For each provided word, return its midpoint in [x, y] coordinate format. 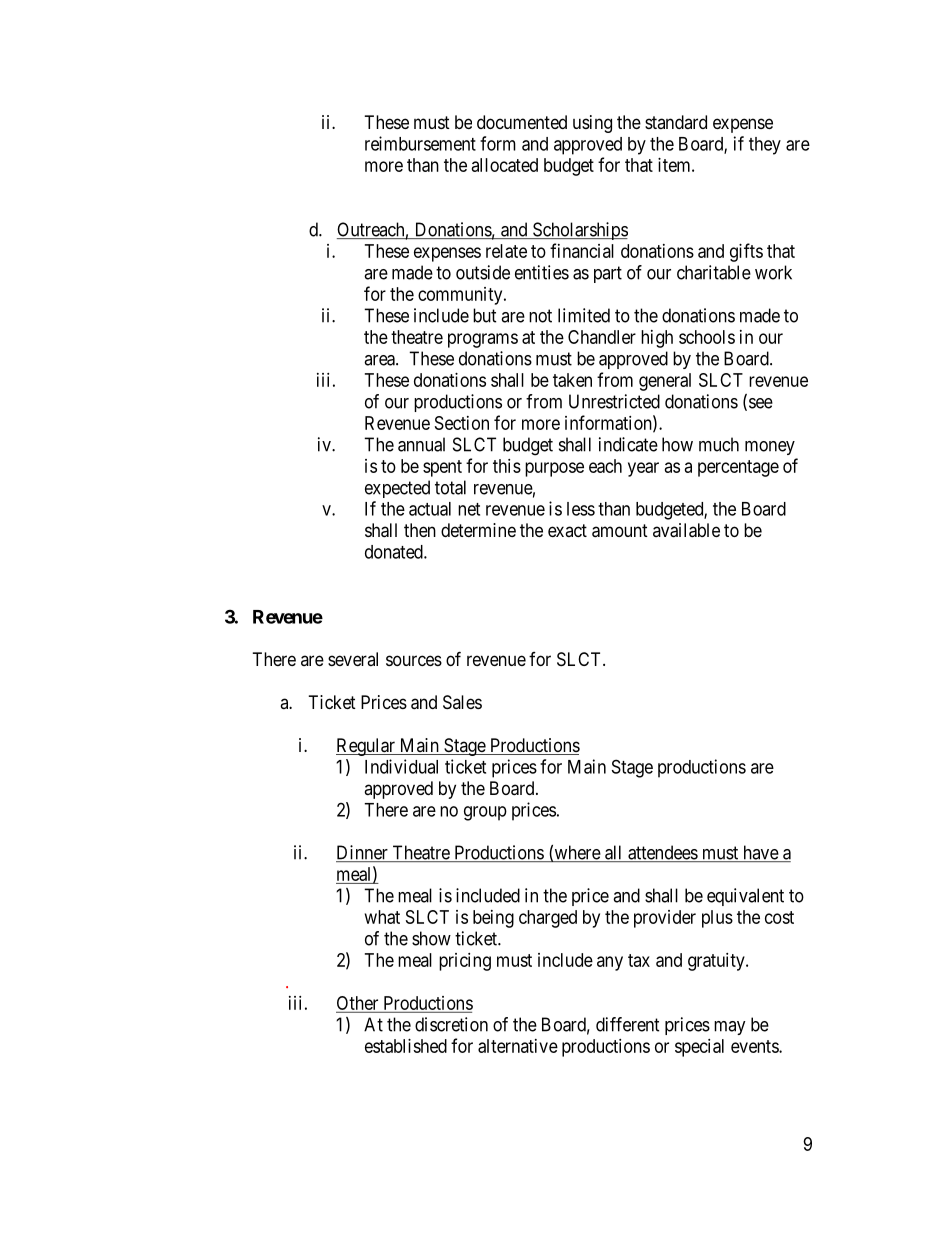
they [765, 146]
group [485, 813]
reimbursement [420, 143]
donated [395, 552]
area [380, 360]
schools [707, 337]
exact [567, 530]
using [592, 124]
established [406, 1046]
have [760, 853]
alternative [518, 1046]
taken [572, 380]
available [686, 530]
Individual [401, 766]
